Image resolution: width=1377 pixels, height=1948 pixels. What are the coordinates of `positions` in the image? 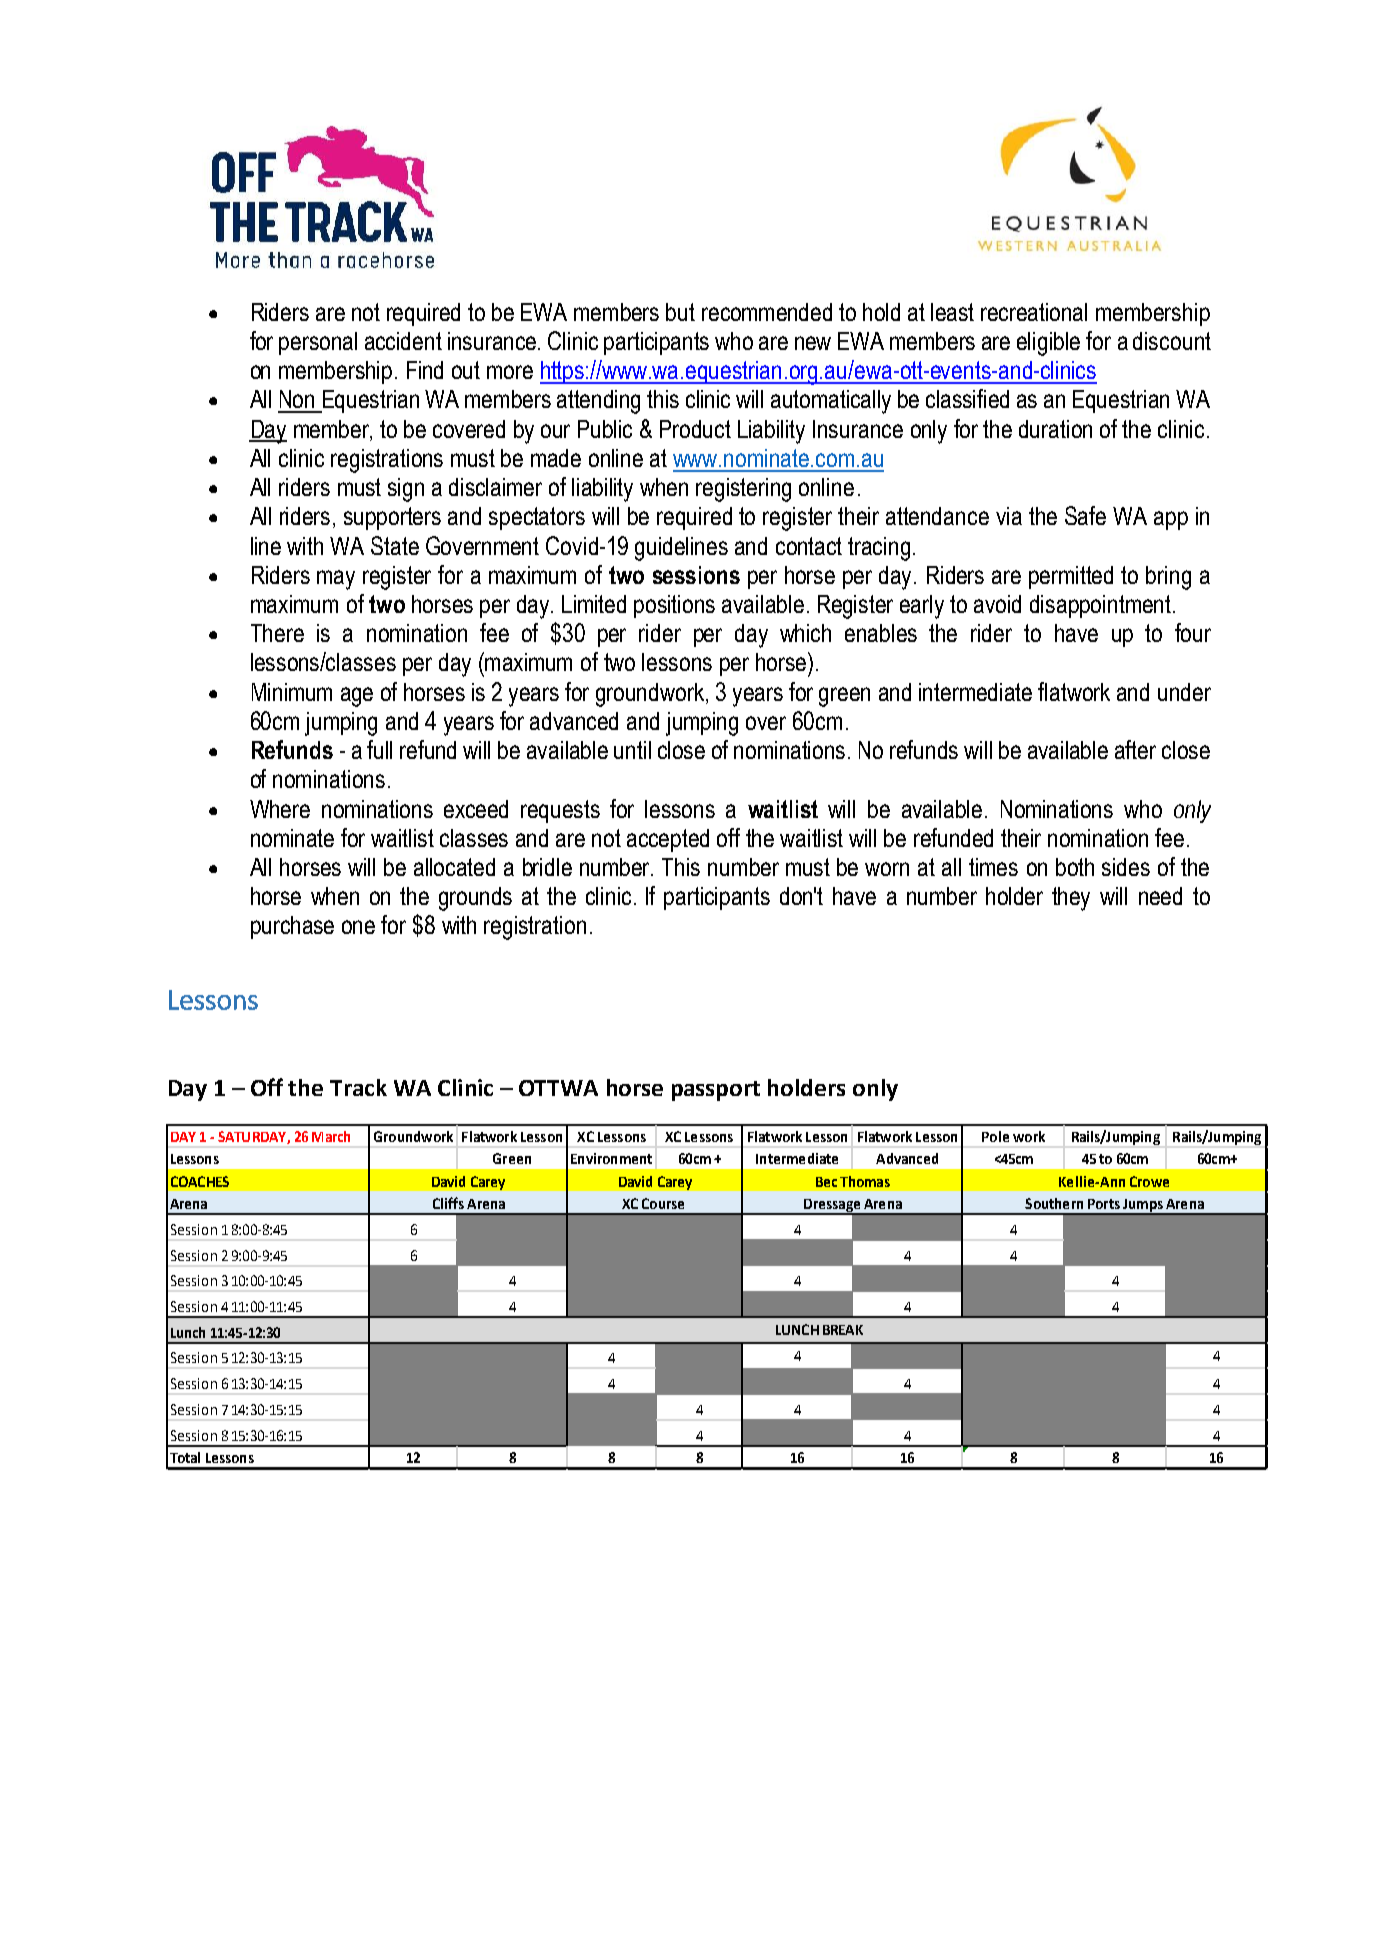 It's located at (674, 606).
